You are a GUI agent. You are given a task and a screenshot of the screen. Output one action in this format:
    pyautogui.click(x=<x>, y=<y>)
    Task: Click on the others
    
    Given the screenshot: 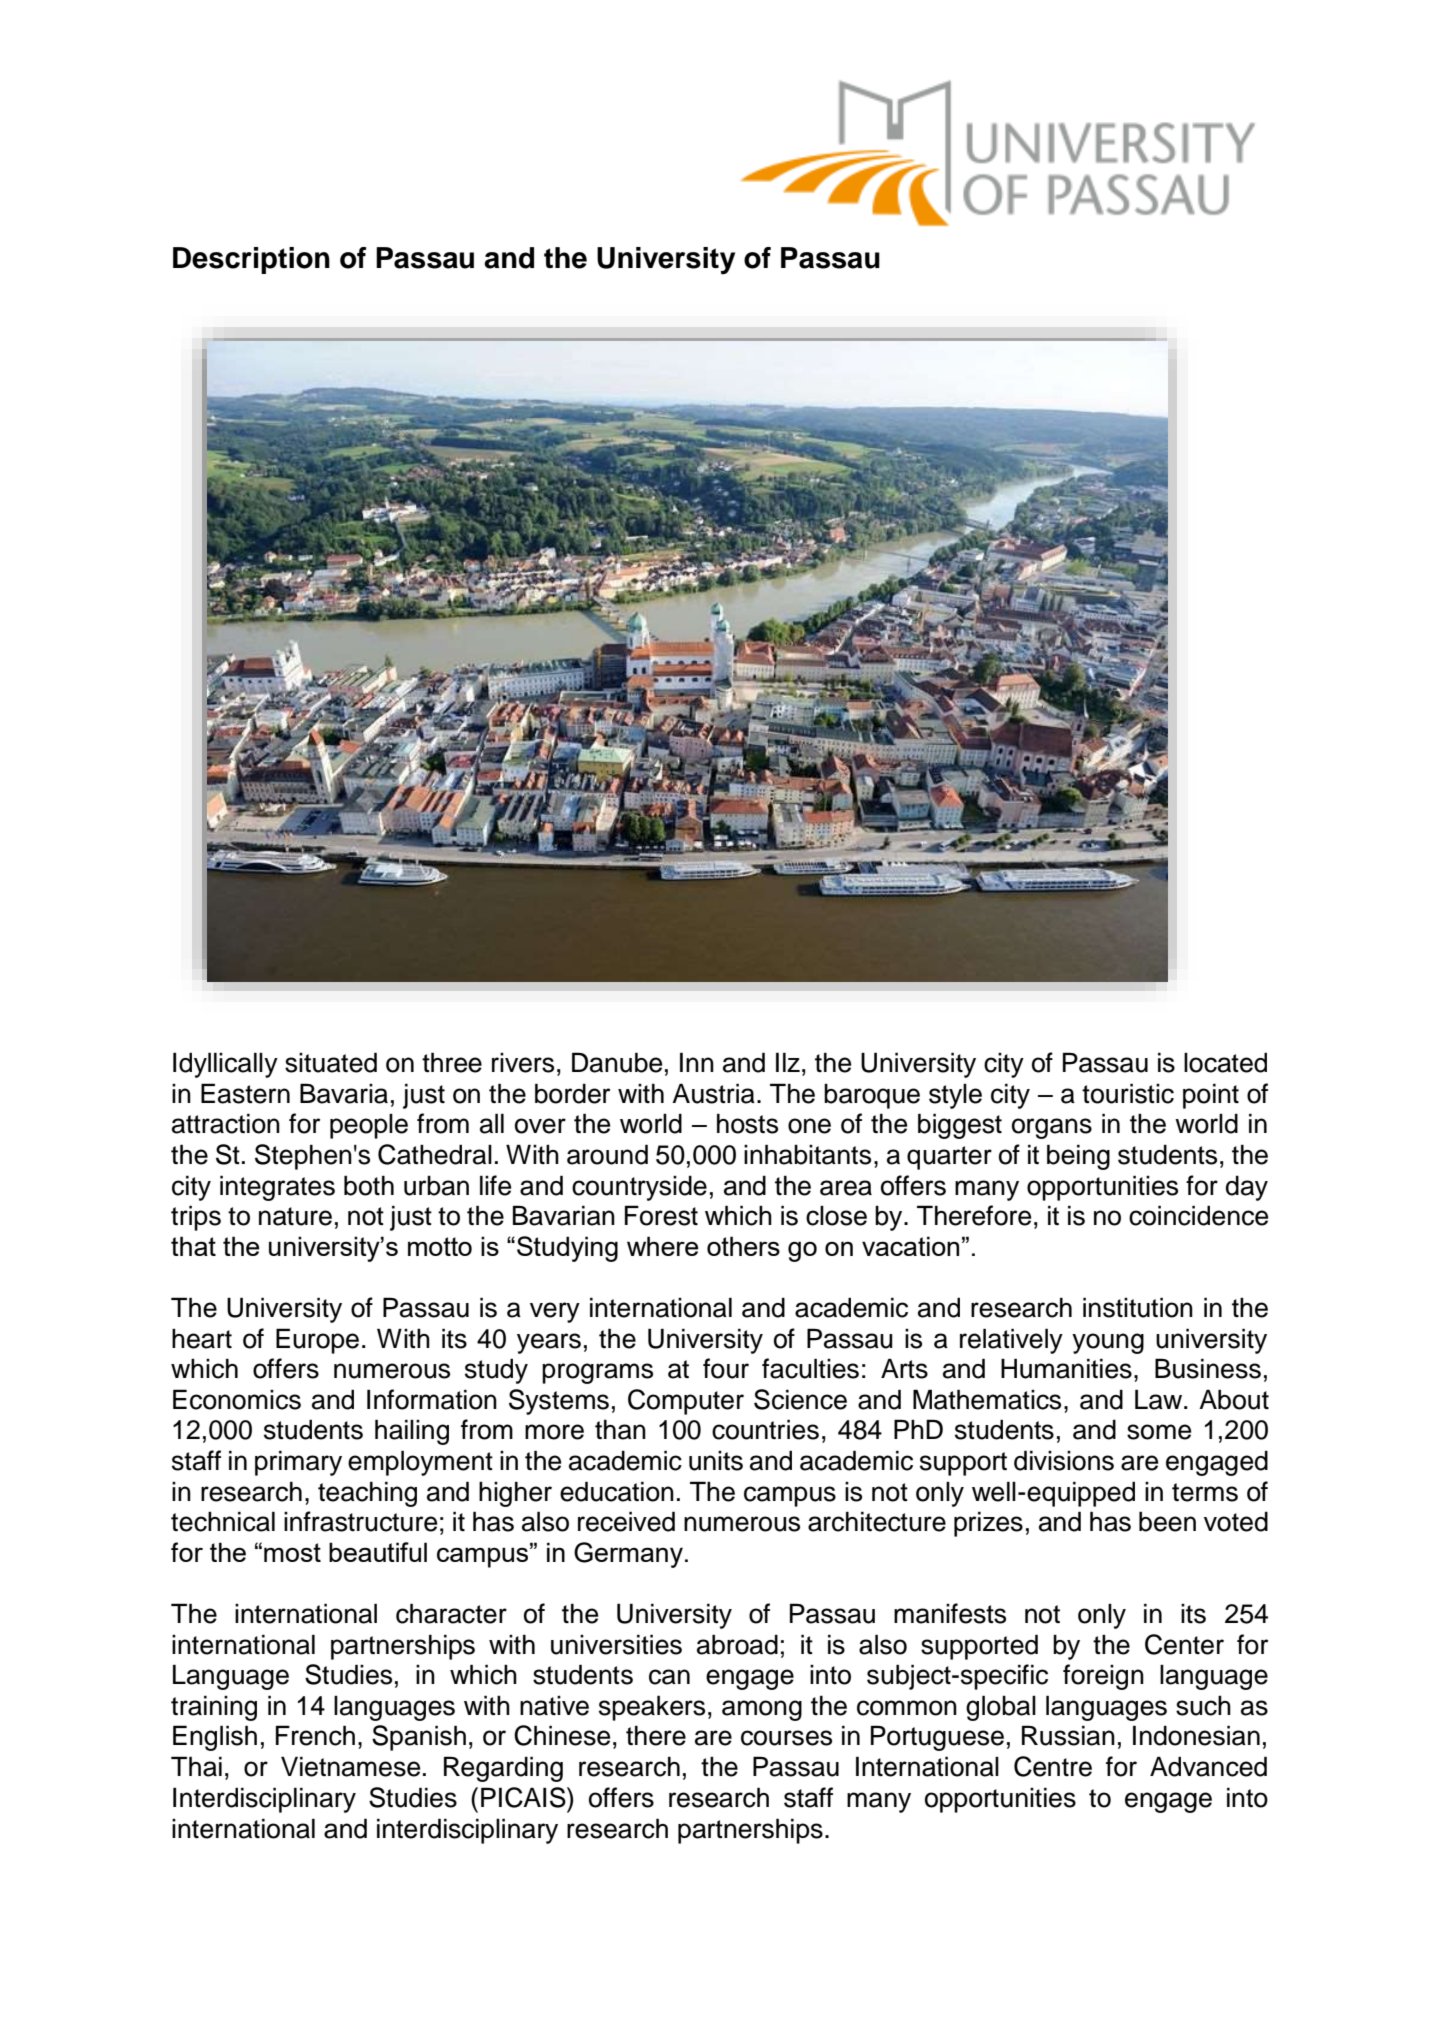 What is the action you would take?
    pyautogui.click(x=743, y=1246)
